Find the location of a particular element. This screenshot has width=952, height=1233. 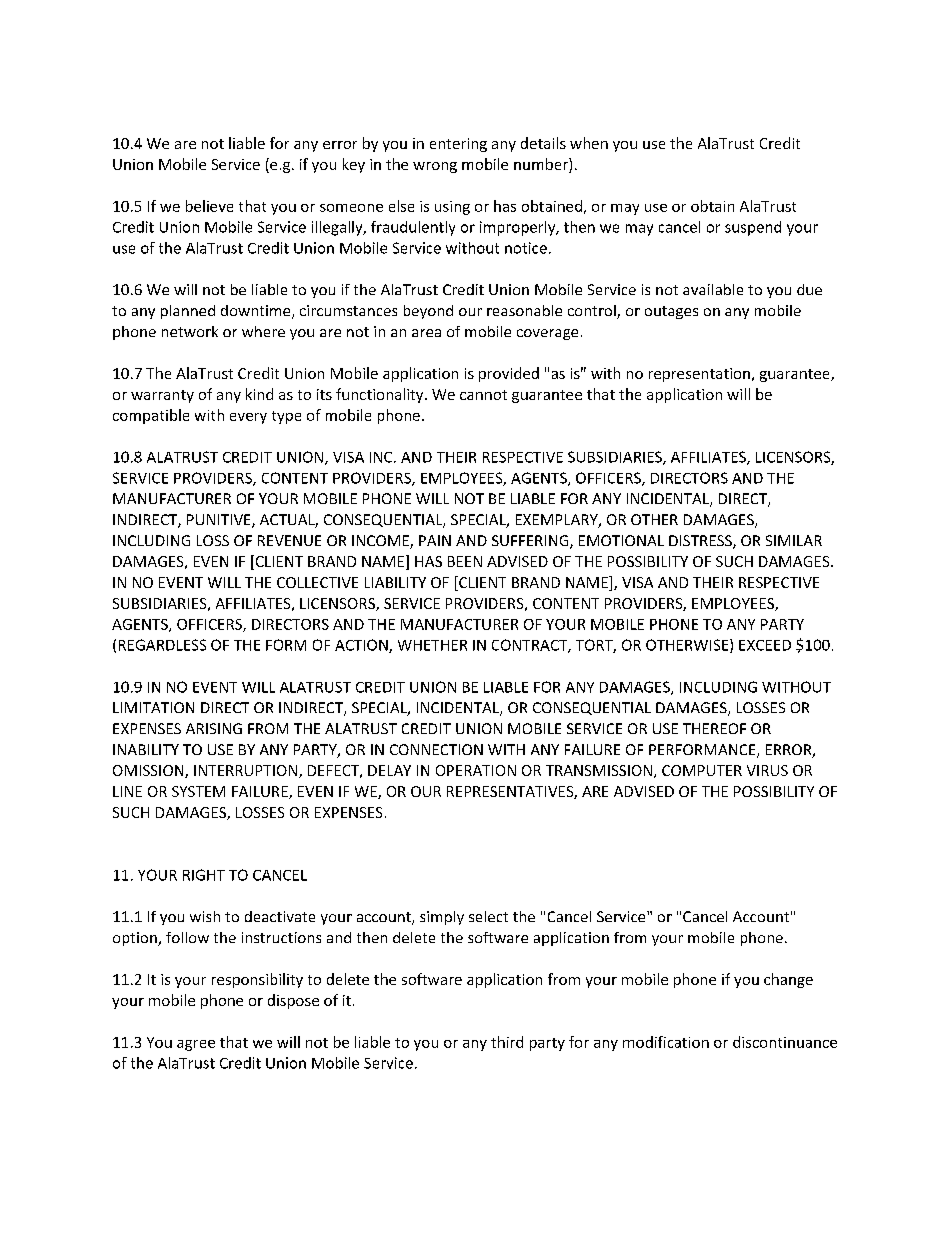

suspend is located at coordinates (753, 228).
